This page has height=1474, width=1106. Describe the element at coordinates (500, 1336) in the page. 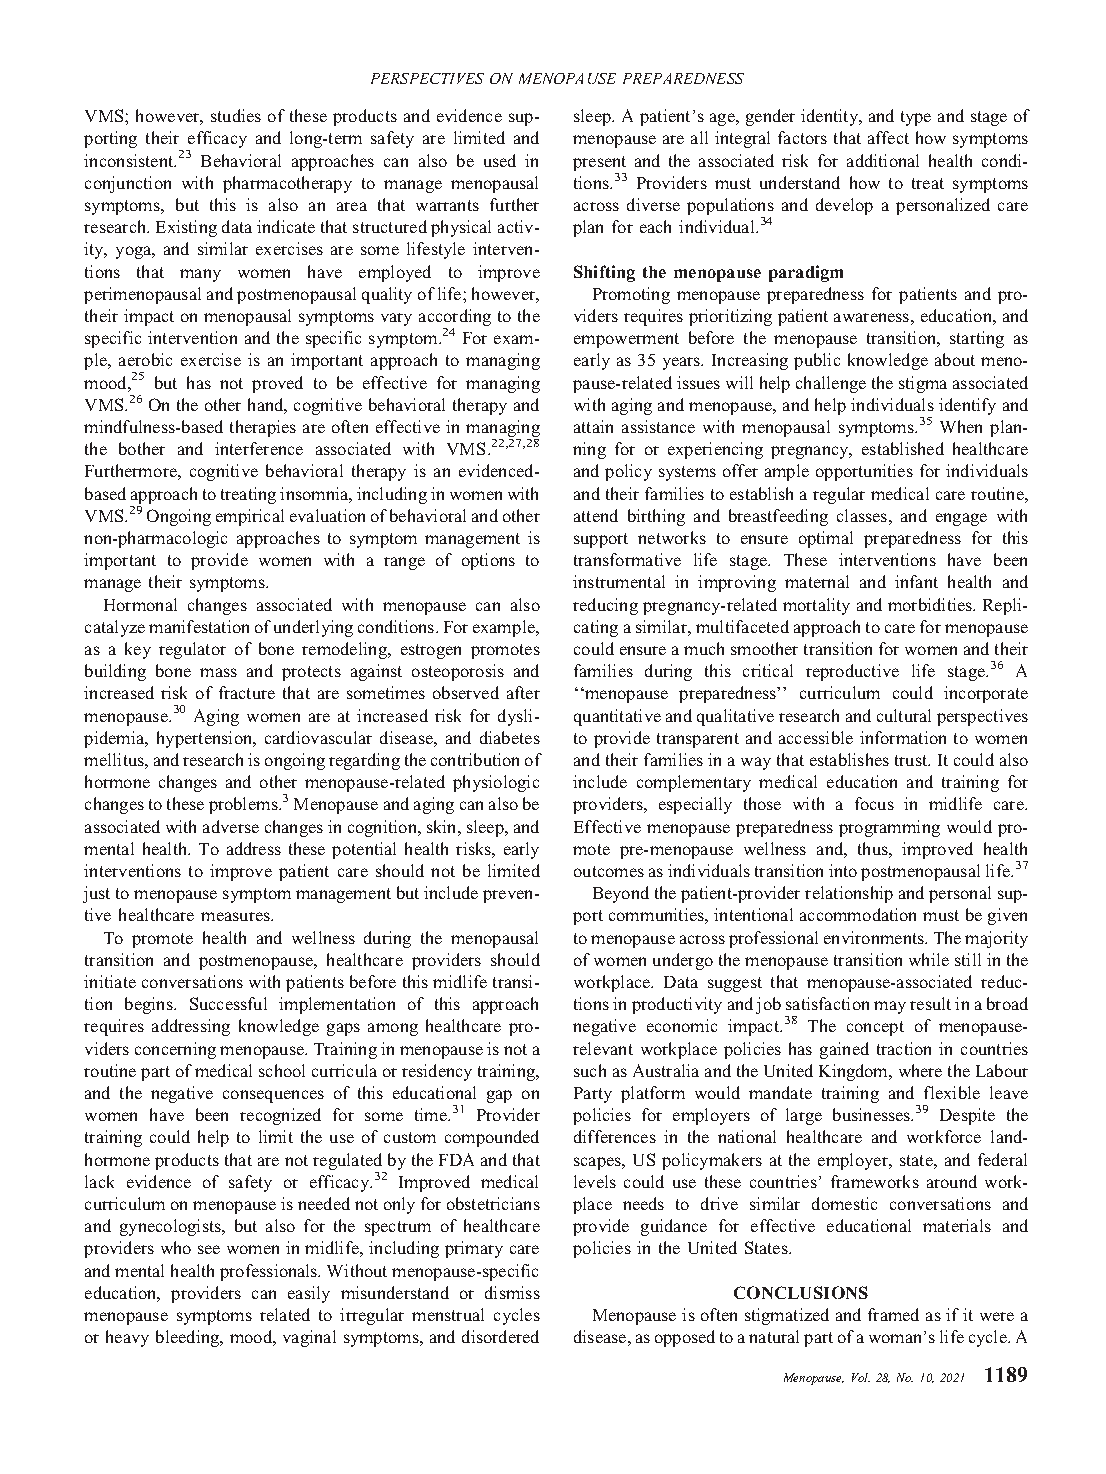

I see `disordered` at that location.
